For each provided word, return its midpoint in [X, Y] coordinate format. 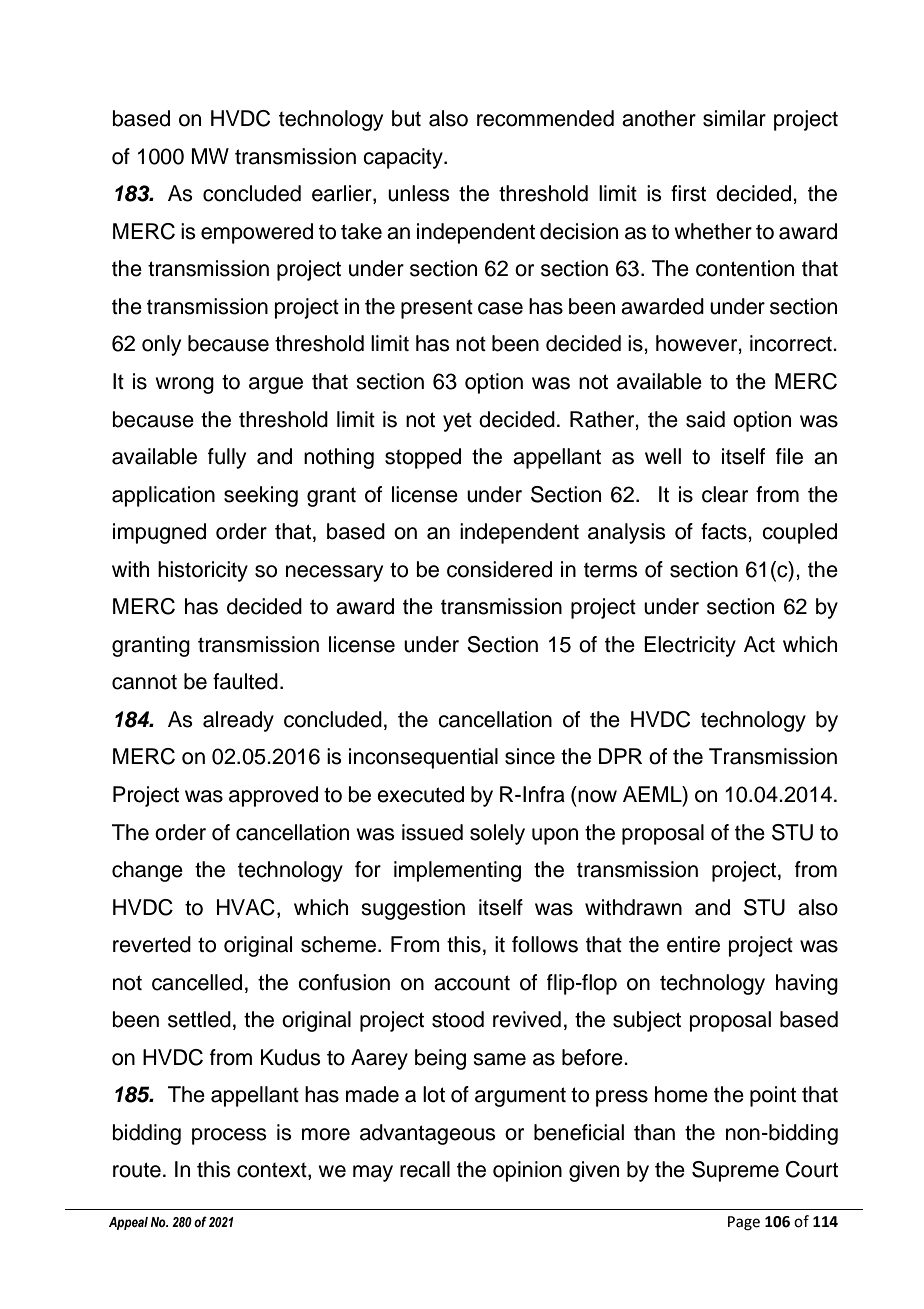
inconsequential [423, 758]
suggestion [413, 909]
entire [693, 944]
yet [457, 422]
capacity [404, 158]
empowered [257, 233]
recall [425, 1169]
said [705, 419]
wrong [184, 385]
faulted [245, 681]
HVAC [246, 907]
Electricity [690, 646]
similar [734, 118]
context [273, 1171]
